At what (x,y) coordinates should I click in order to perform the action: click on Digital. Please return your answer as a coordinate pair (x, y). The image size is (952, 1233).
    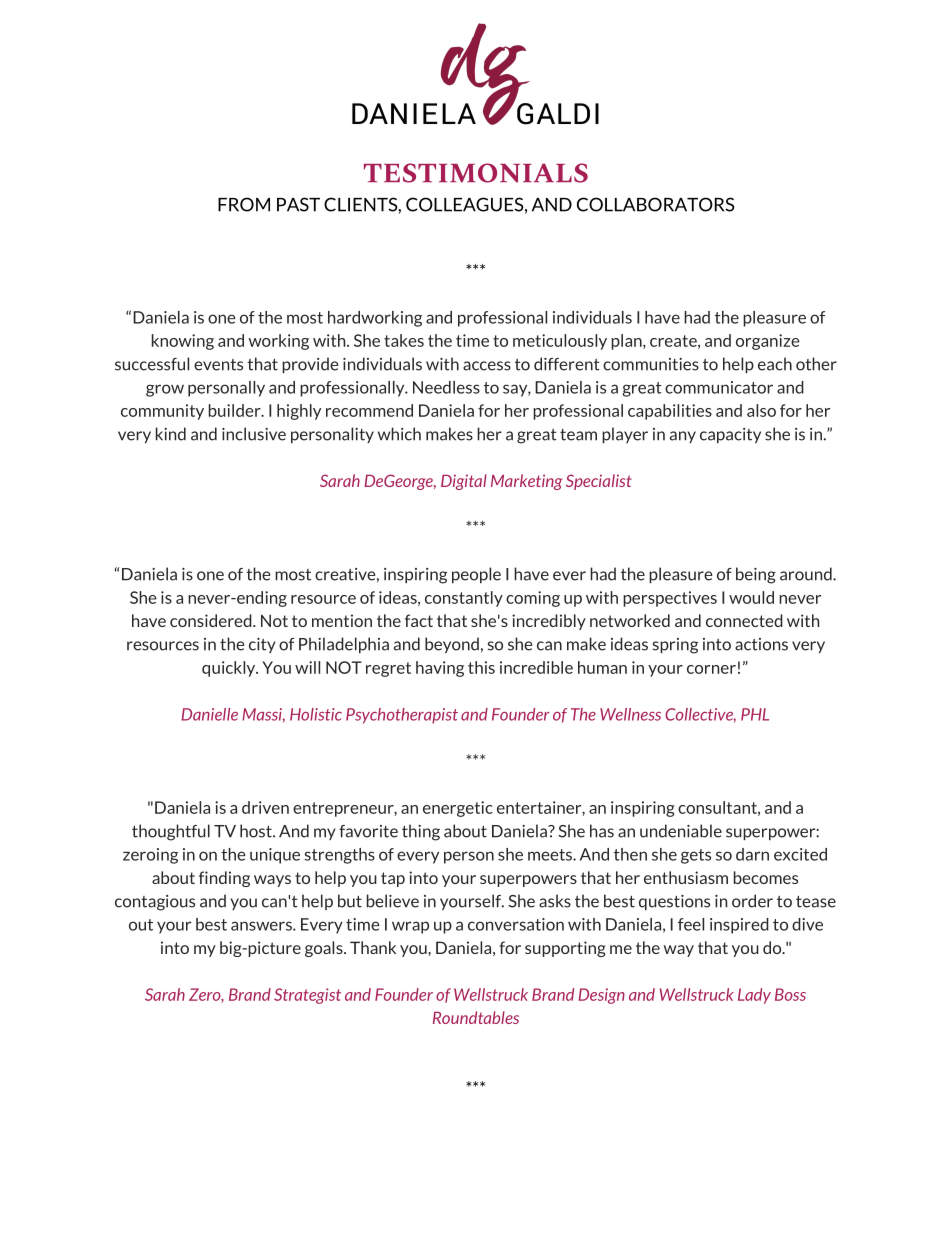
    Looking at the image, I should click on (464, 482).
